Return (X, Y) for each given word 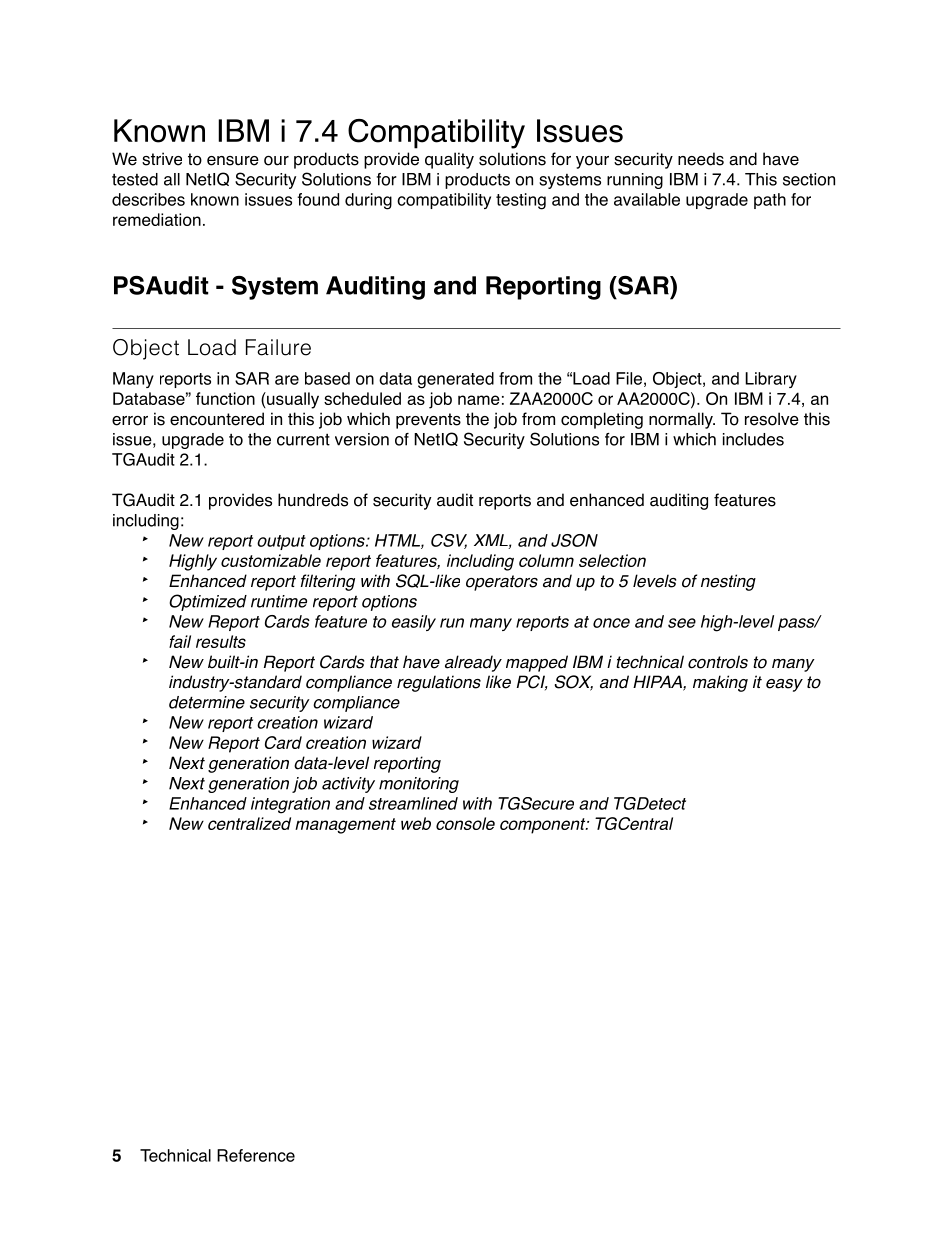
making (720, 683)
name (479, 400)
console (465, 823)
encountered (217, 419)
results (221, 641)
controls (718, 662)
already (473, 663)
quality (449, 160)
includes (753, 439)
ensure (233, 161)
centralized (249, 823)
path (770, 201)
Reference (256, 1155)
